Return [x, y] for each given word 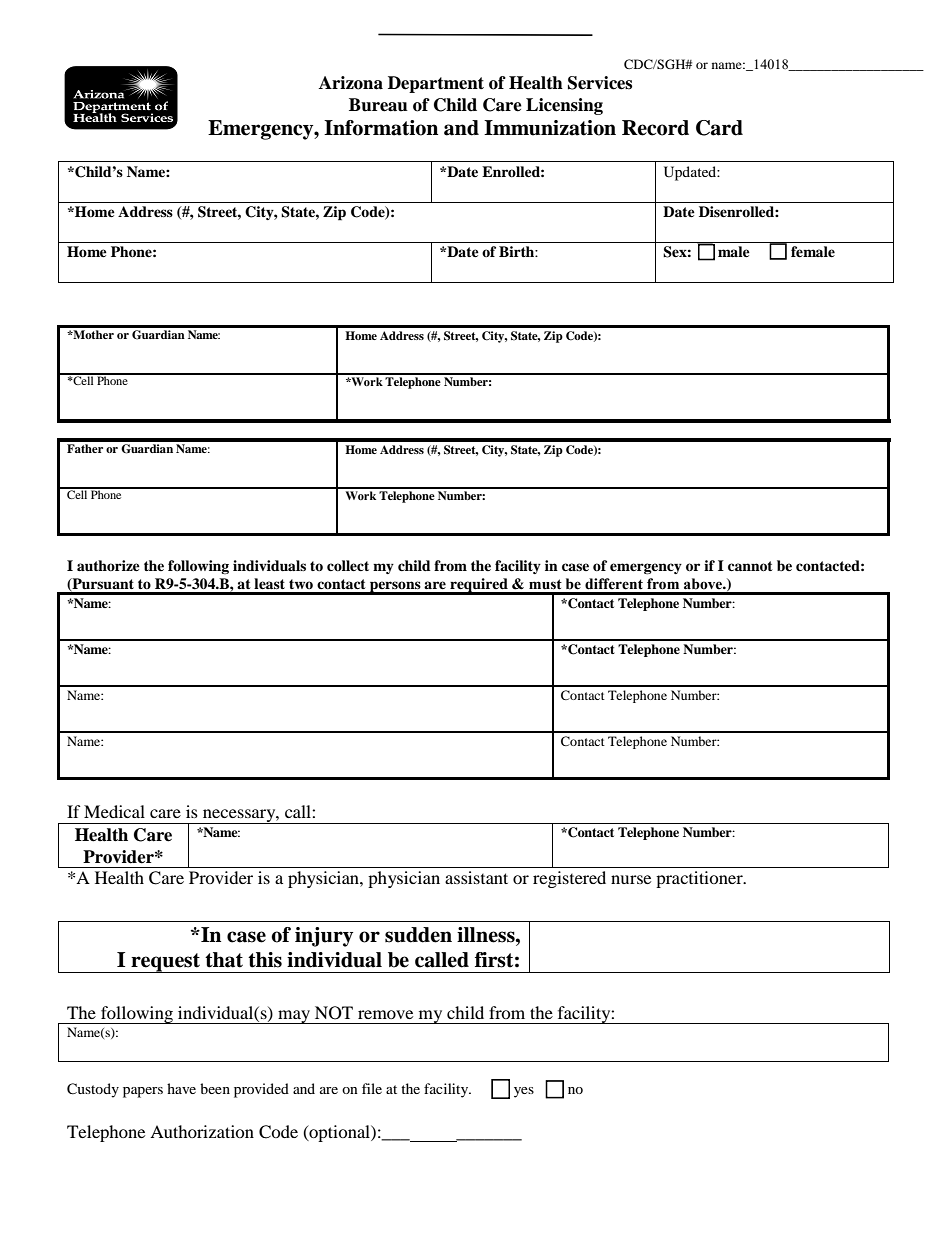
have [181, 1088]
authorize [108, 565]
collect [348, 565]
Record [655, 128]
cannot [750, 566]
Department [436, 84]
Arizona [351, 83]
